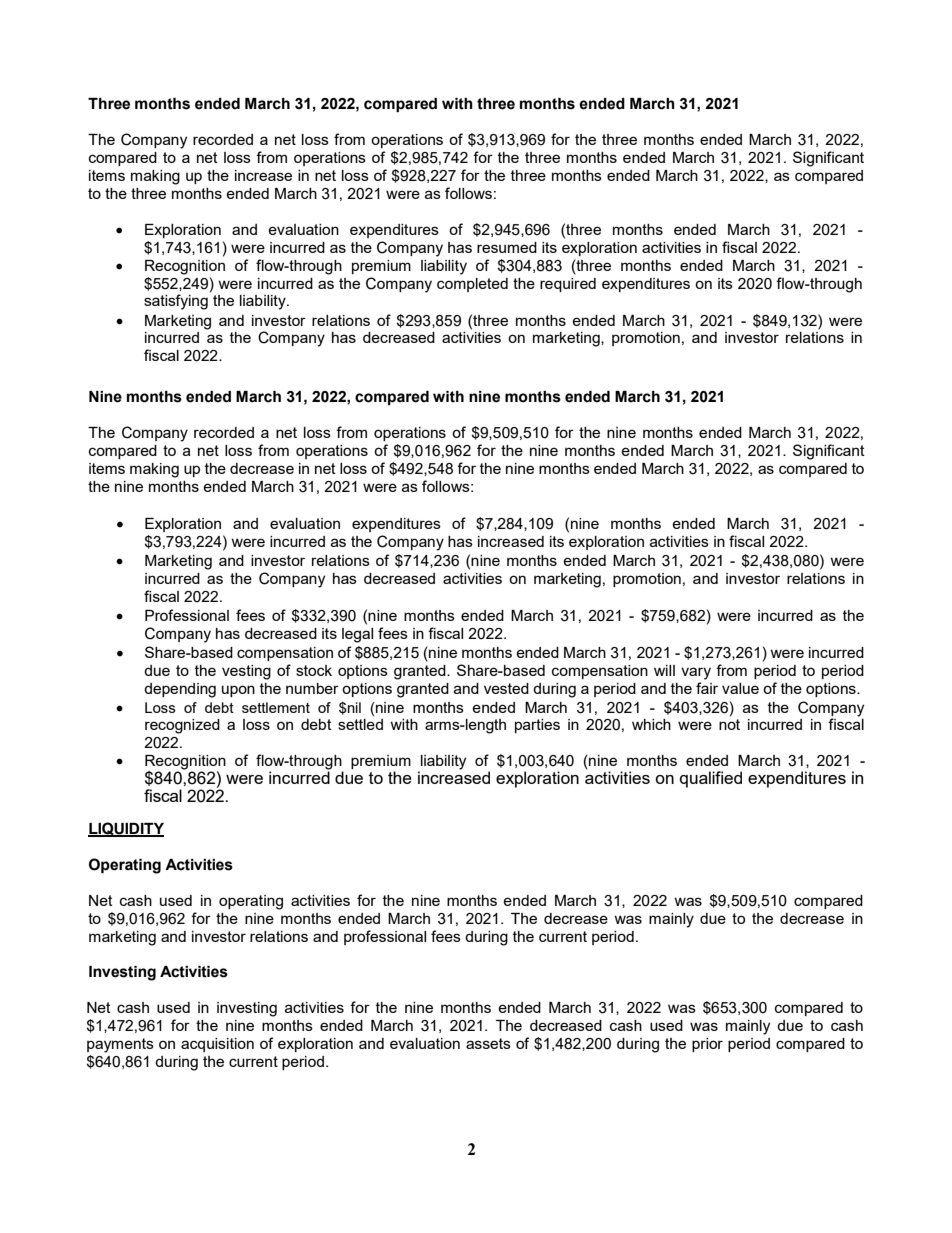 This screenshot has height=1233, width=952. Describe the element at coordinates (707, 1045) in the screenshot. I see `prior` at that location.
